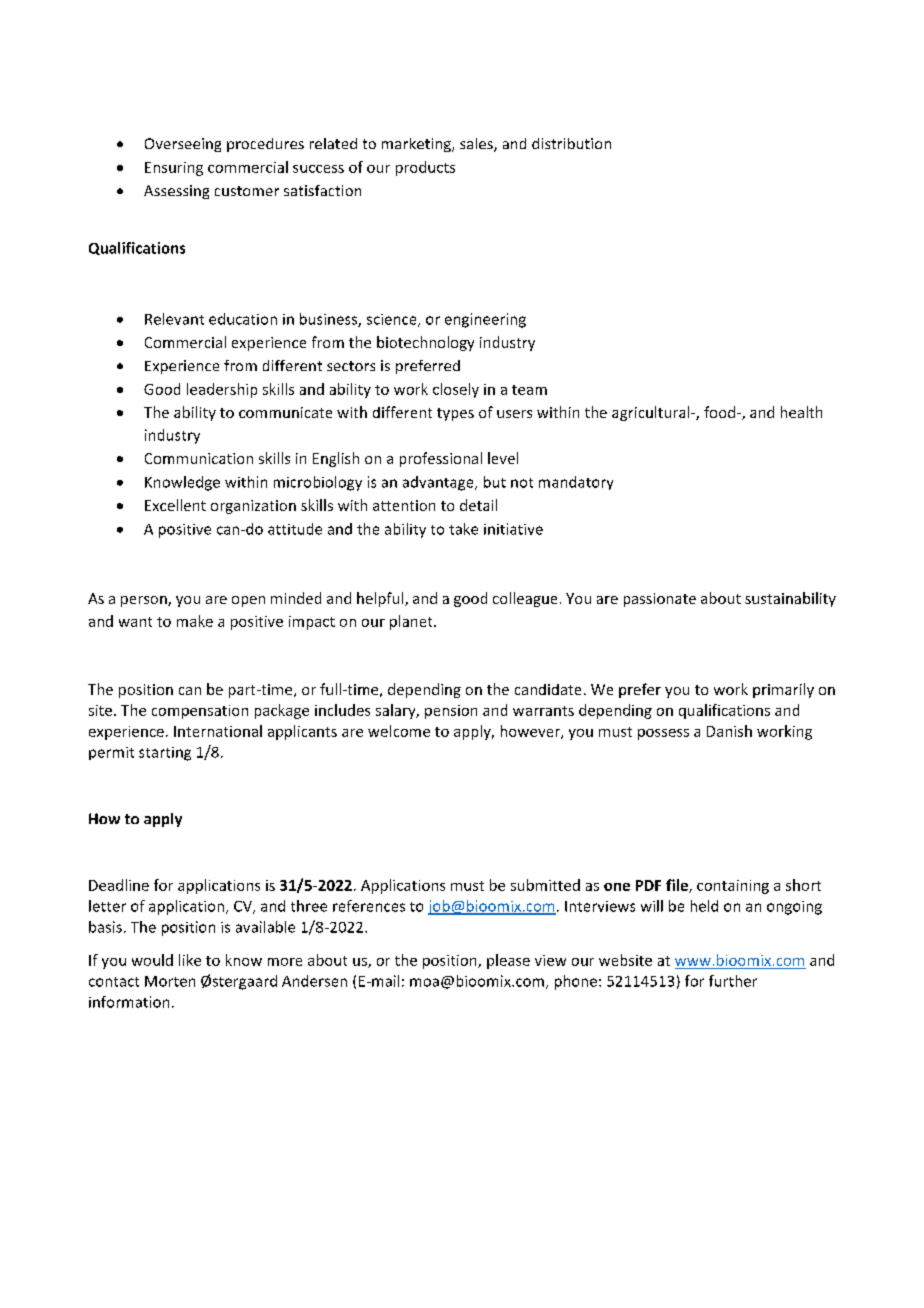  What do you see at coordinates (145, 601) in the document?
I see `person` at bounding box center [145, 601].
